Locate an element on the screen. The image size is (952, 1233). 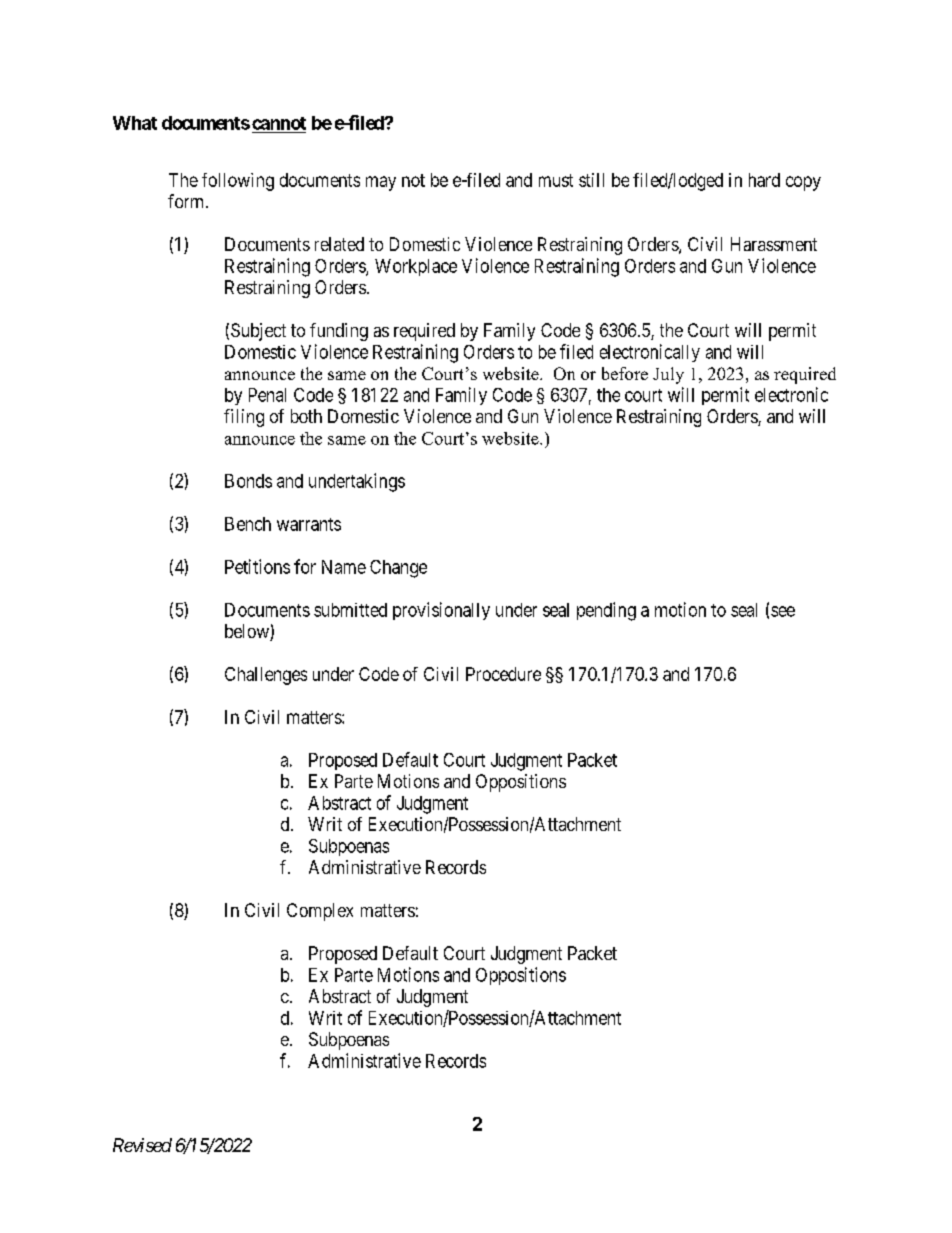
see is located at coordinates (783, 611).
